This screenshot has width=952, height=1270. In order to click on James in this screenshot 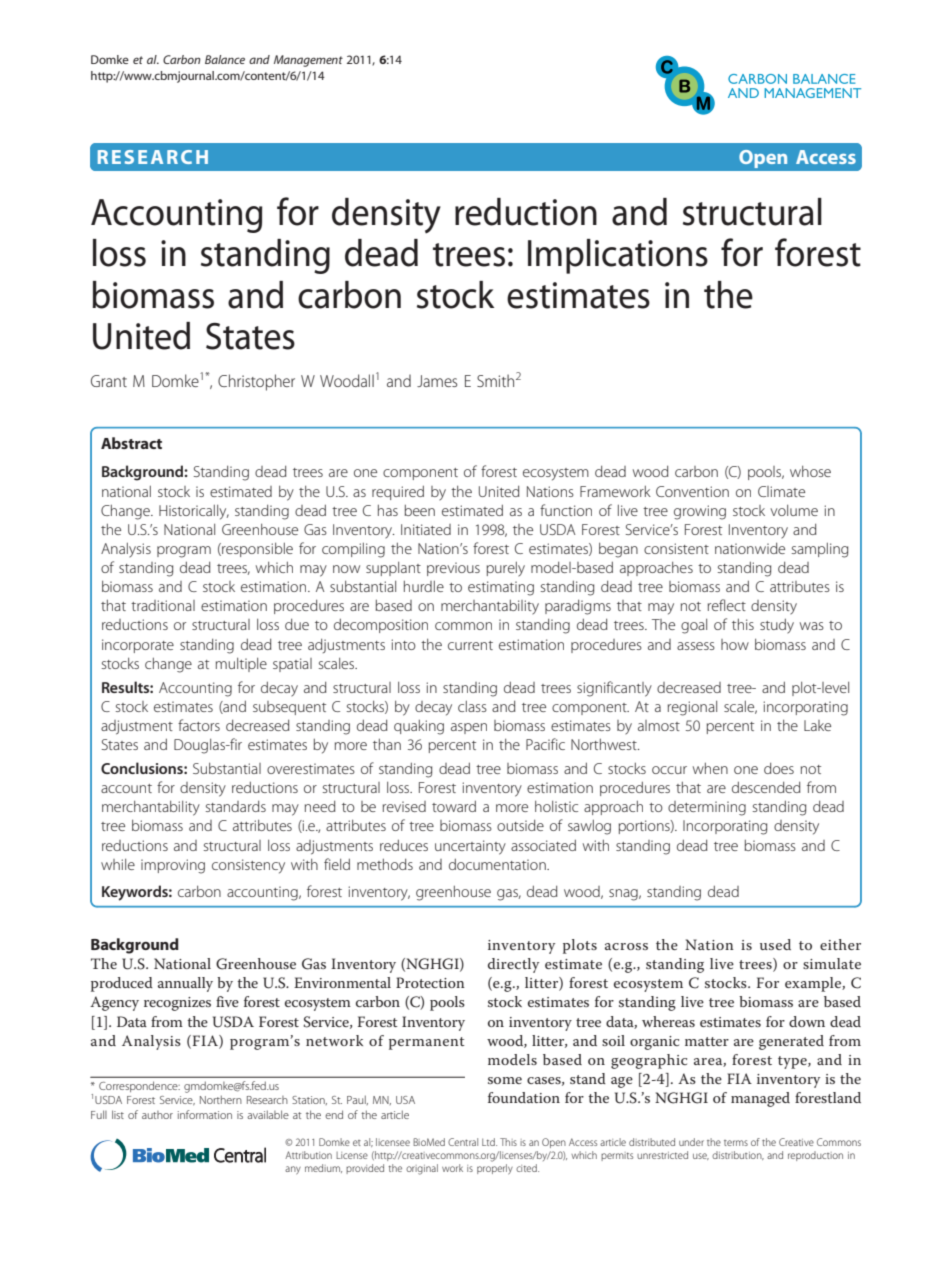, I will do `click(437, 381)`.
